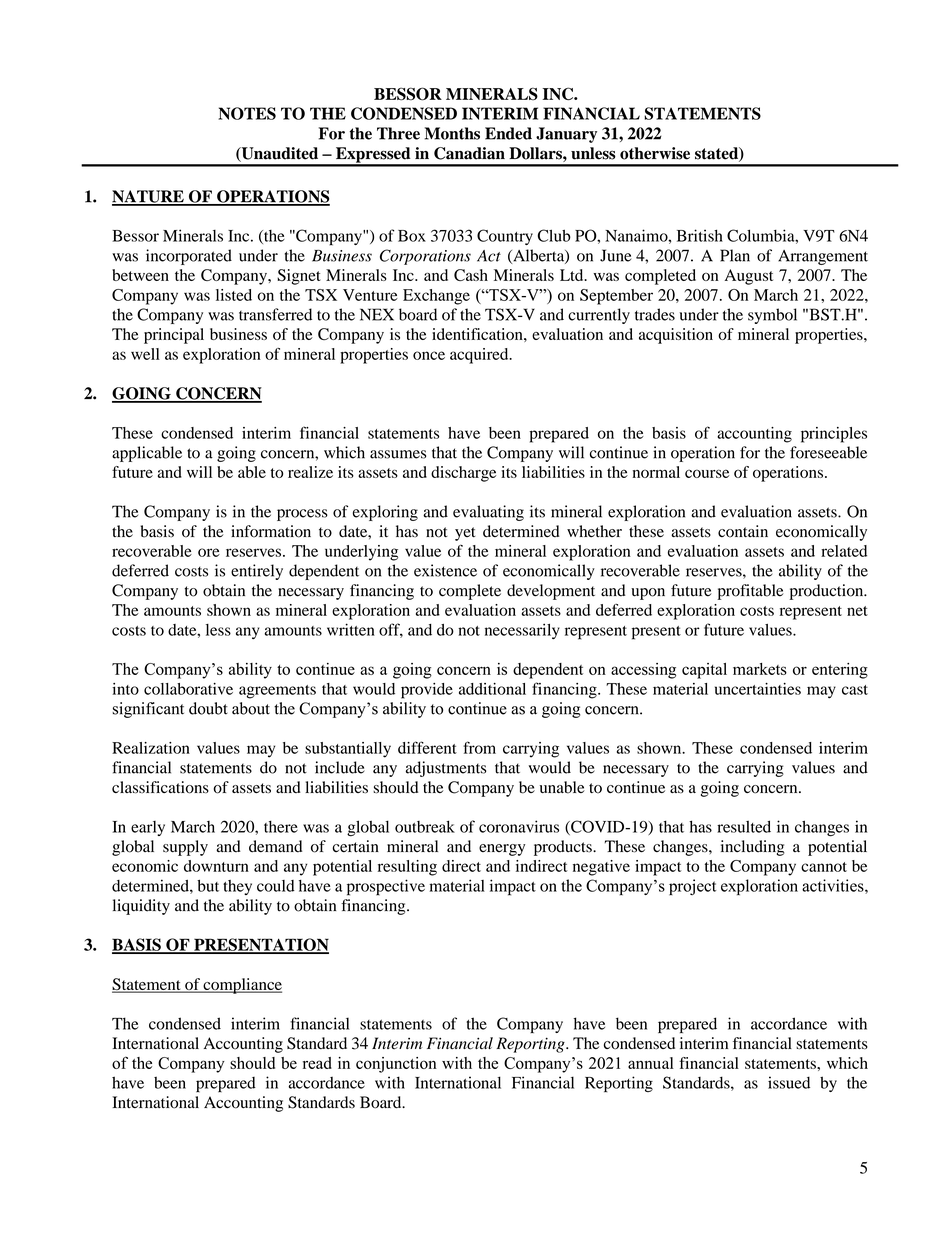 This page has height=1233, width=952. What do you see at coordinates (185, 848) in the page?
I see `supply` at bounding box center [185, 848].
